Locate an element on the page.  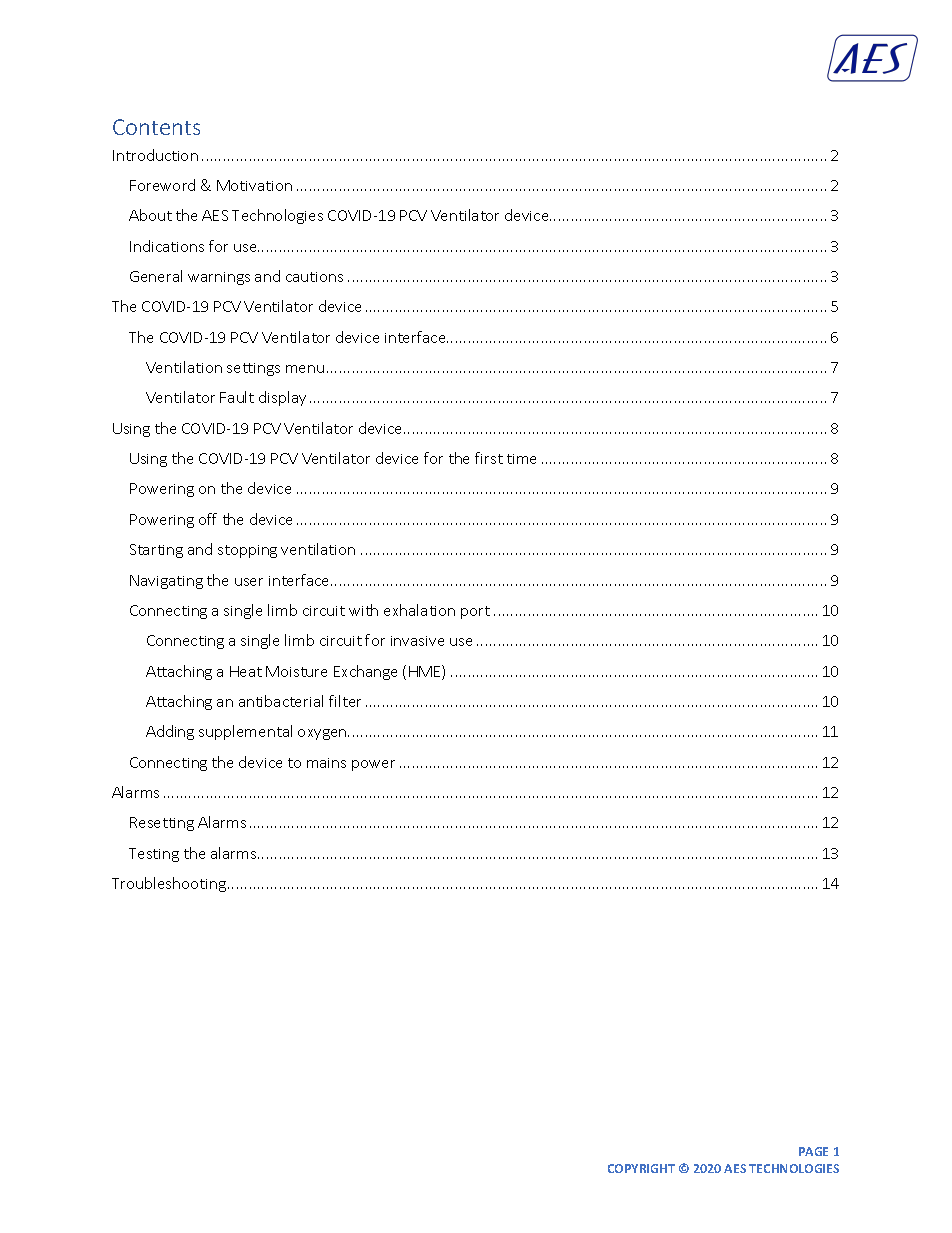
Testing is located at coordinates (154, 855).
